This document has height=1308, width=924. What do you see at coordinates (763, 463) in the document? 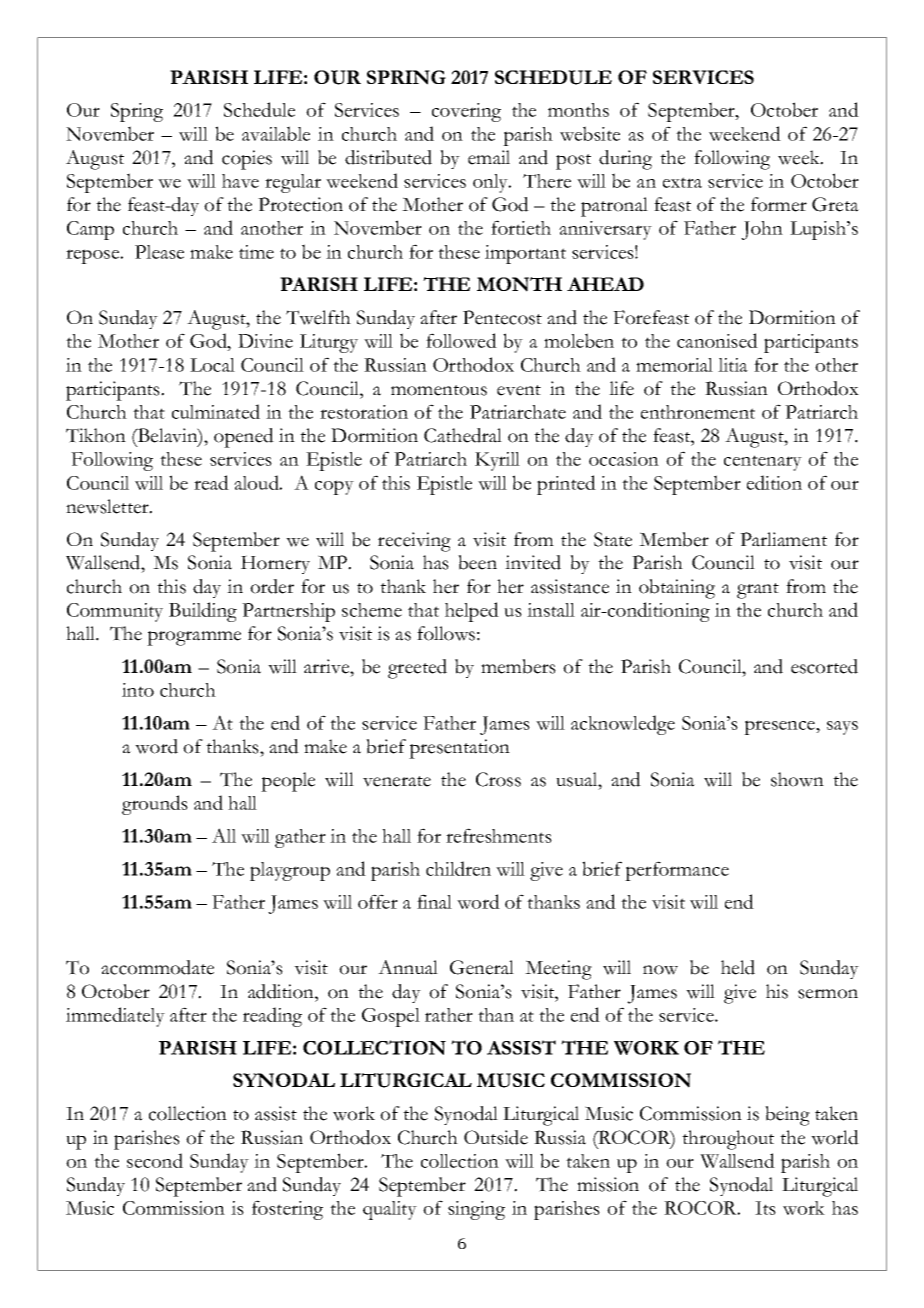
I see `centenary` at bounding box center [763, 463].
